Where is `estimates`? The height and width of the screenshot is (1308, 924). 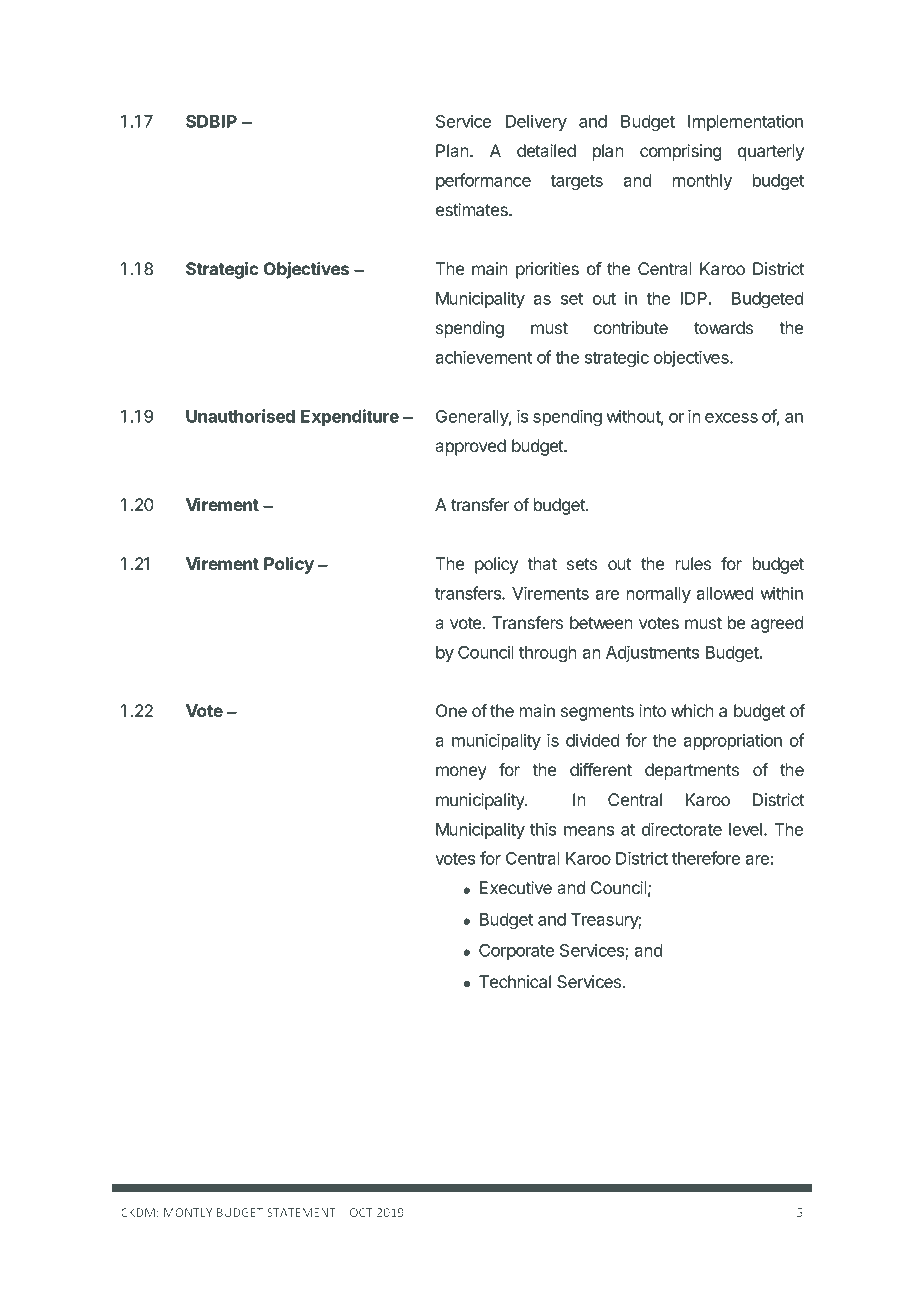
estimates is located at coordinates (473, 209).
